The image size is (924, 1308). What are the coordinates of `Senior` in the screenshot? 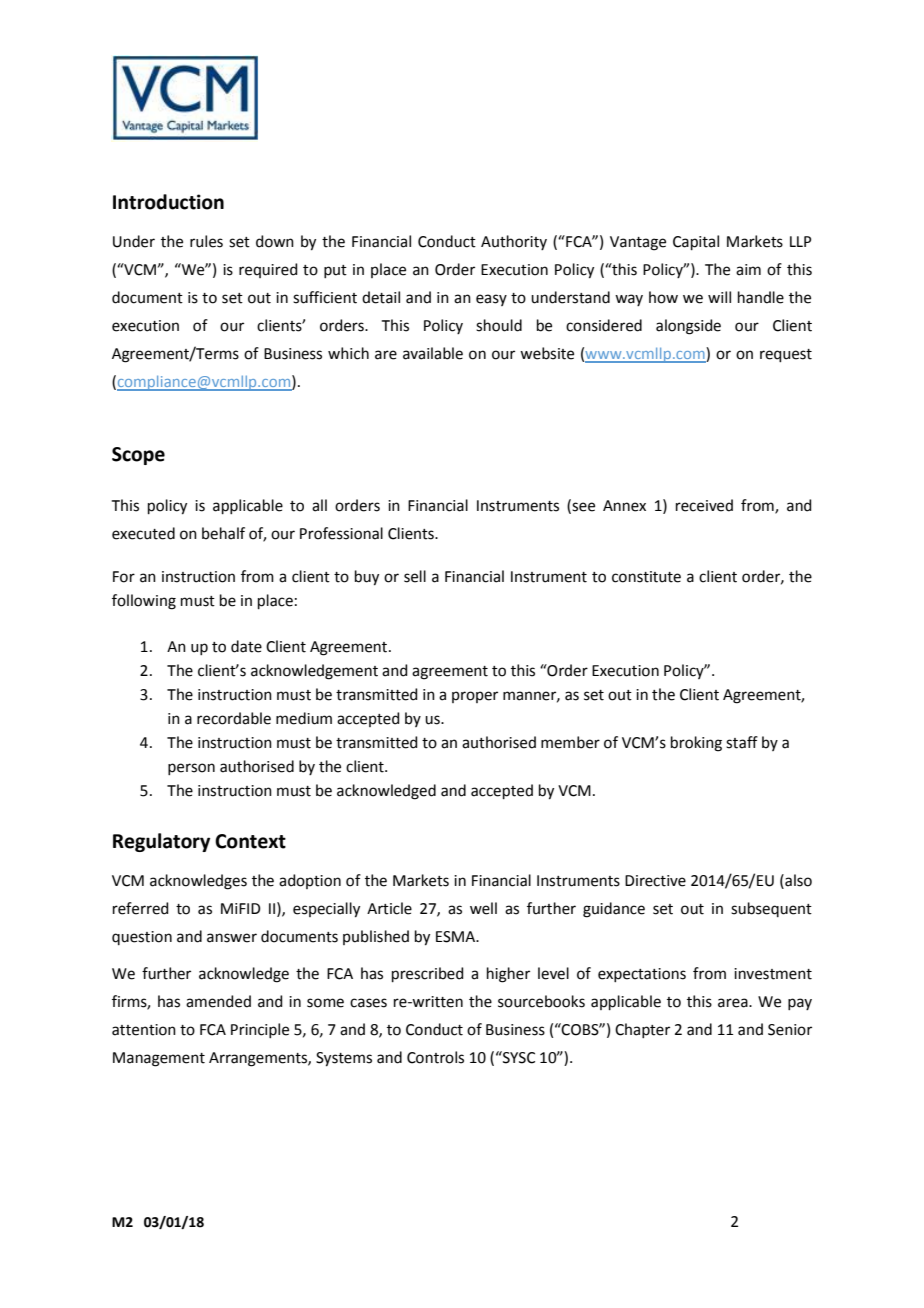 It's located at (790, 1030).
